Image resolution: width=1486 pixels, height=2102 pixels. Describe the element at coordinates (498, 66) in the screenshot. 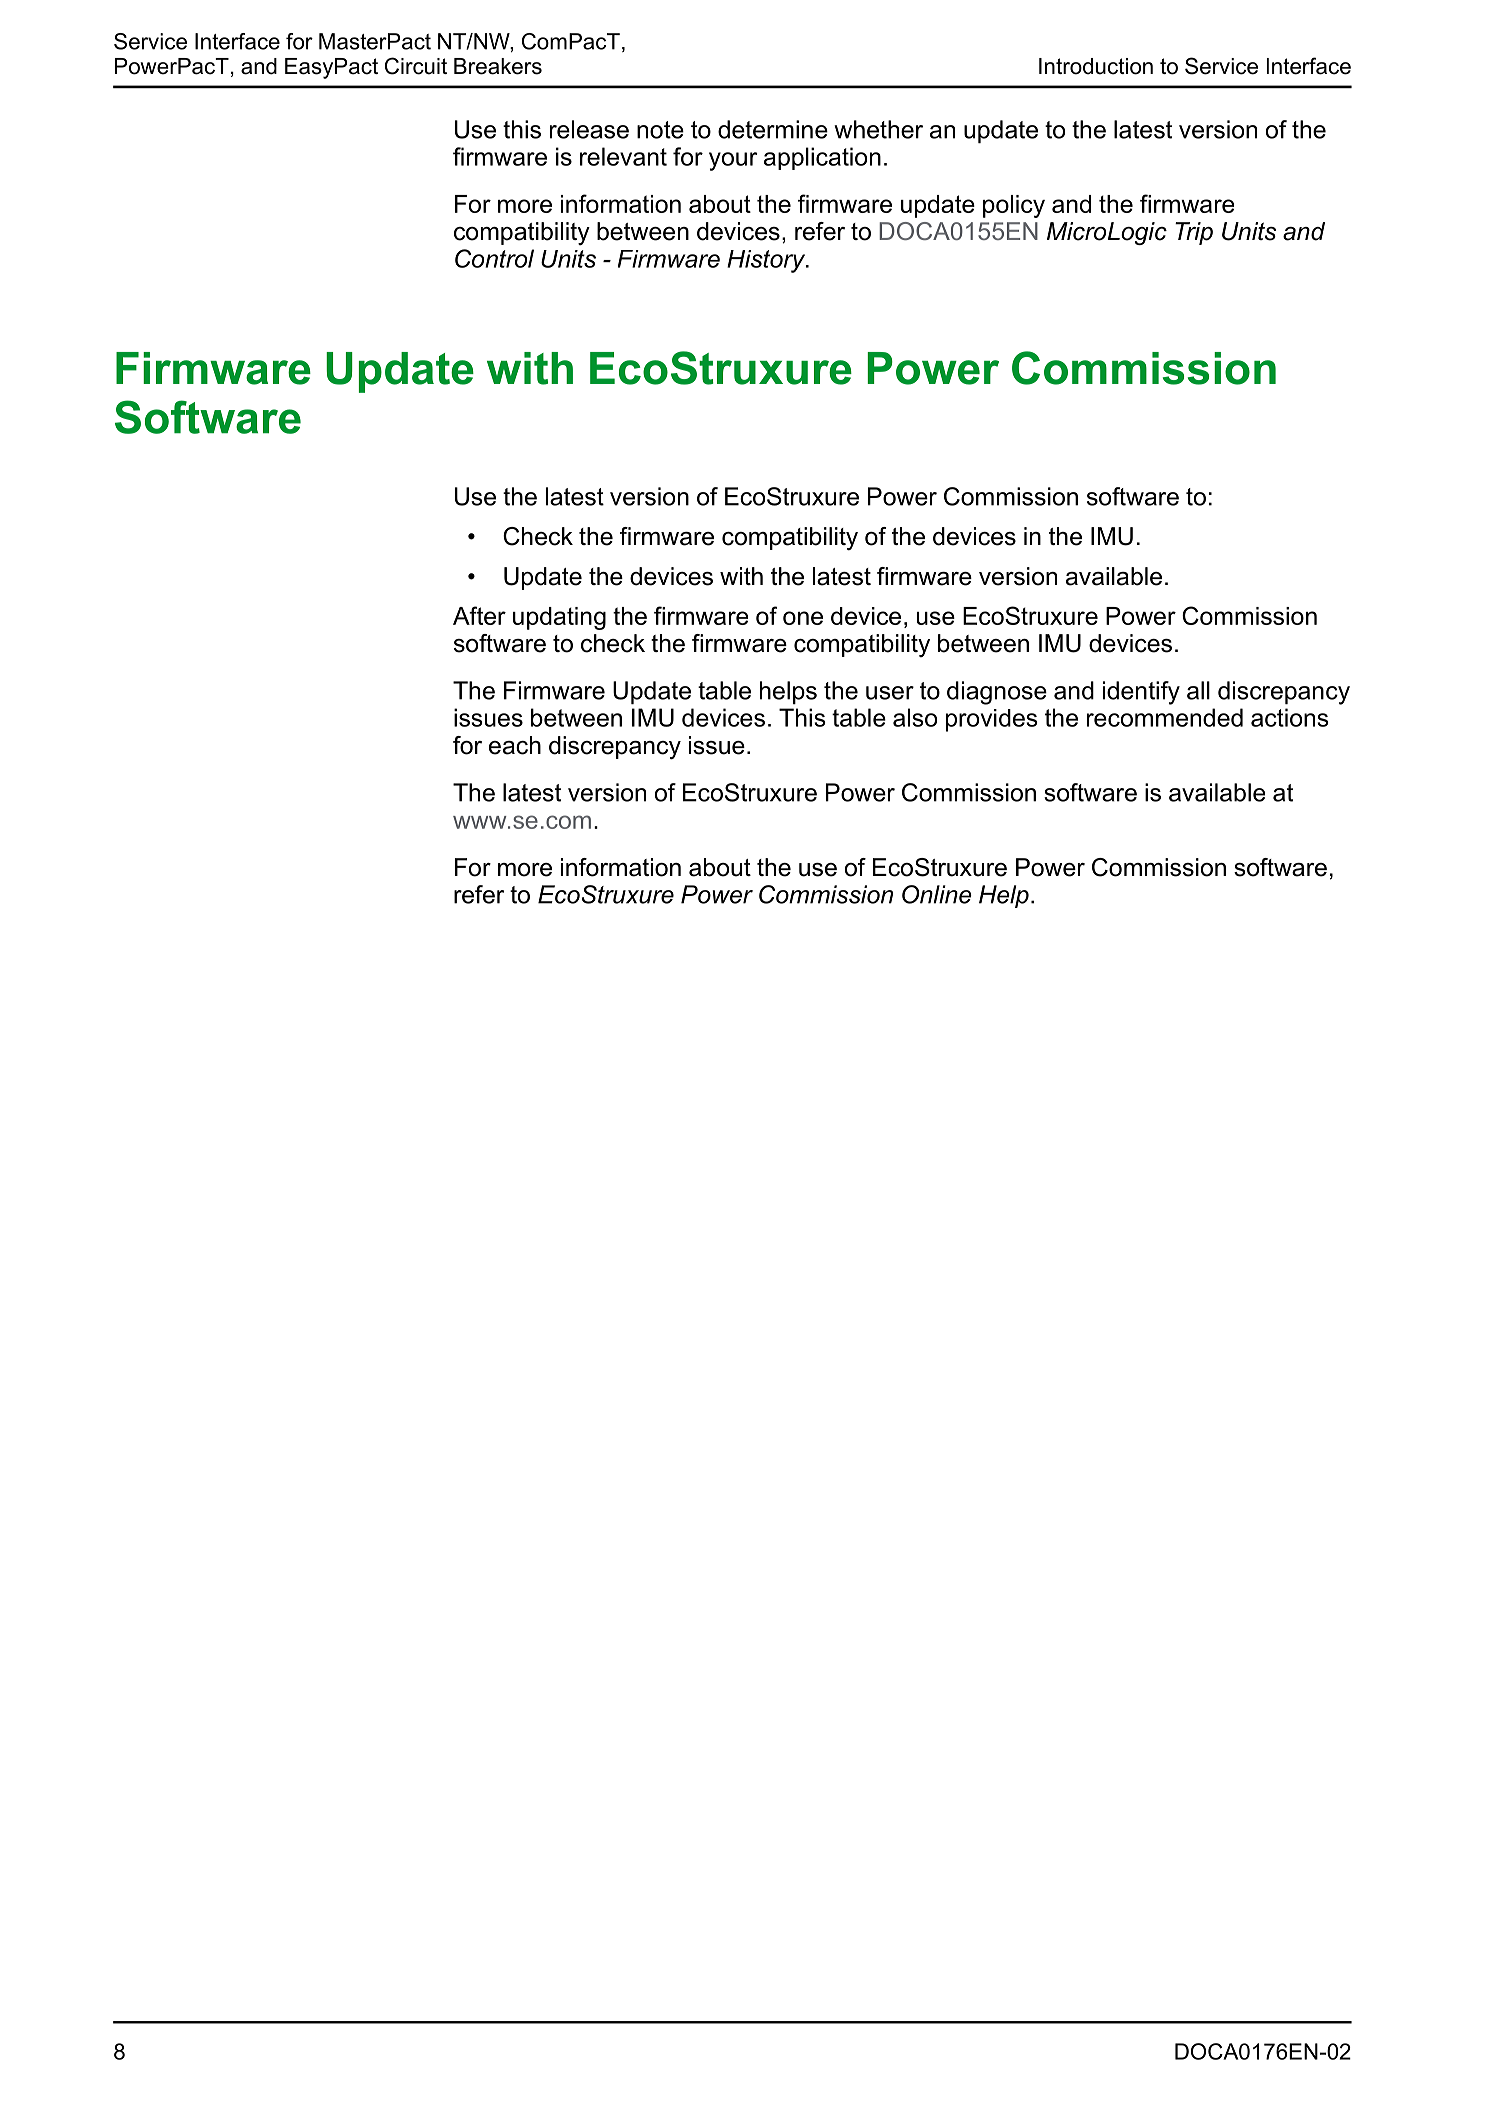

I see `Breakers` at that location.
